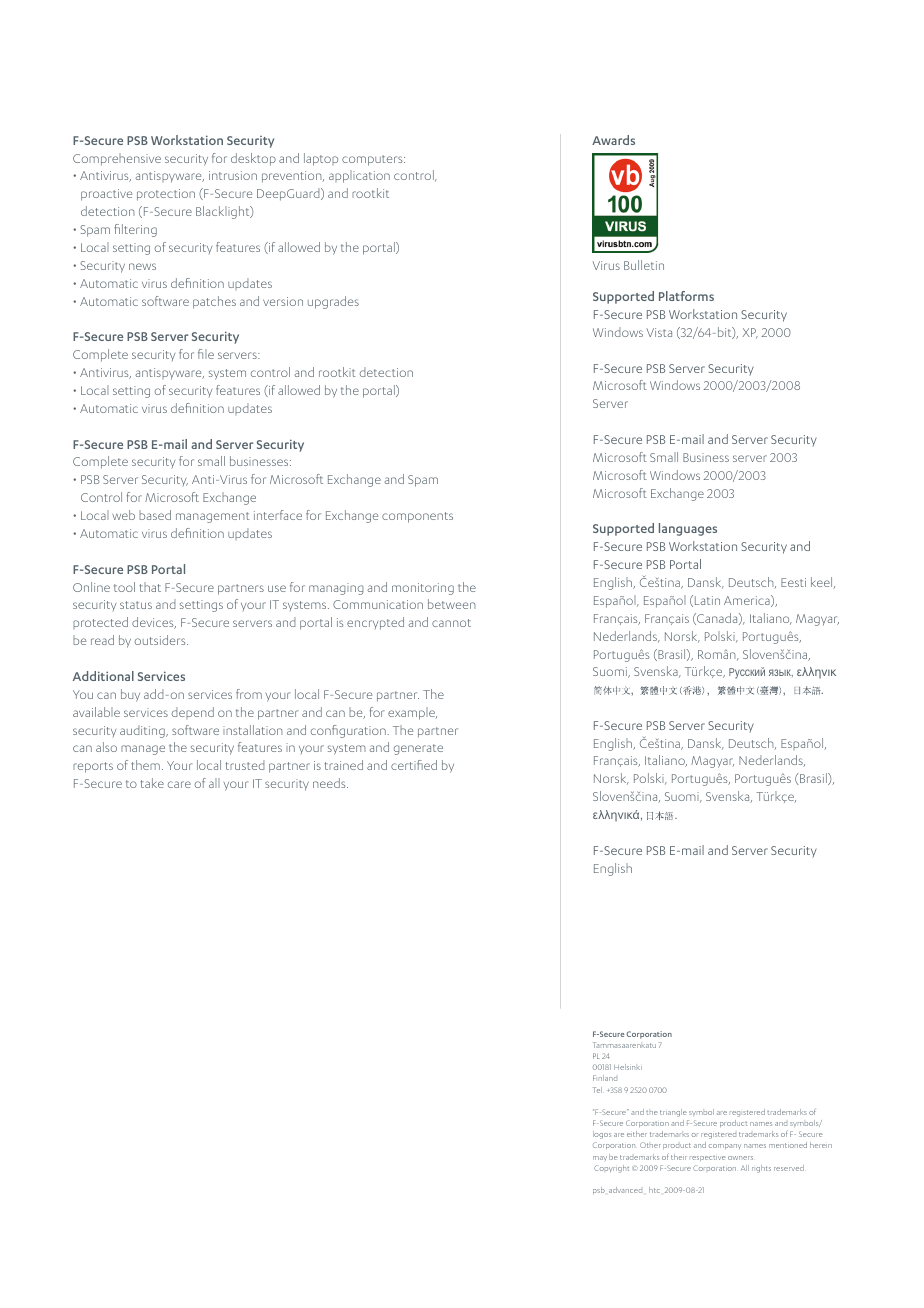 The width and height of the screenshot is (924, 1308). I want to click on outsiders, so click(161, 640).
